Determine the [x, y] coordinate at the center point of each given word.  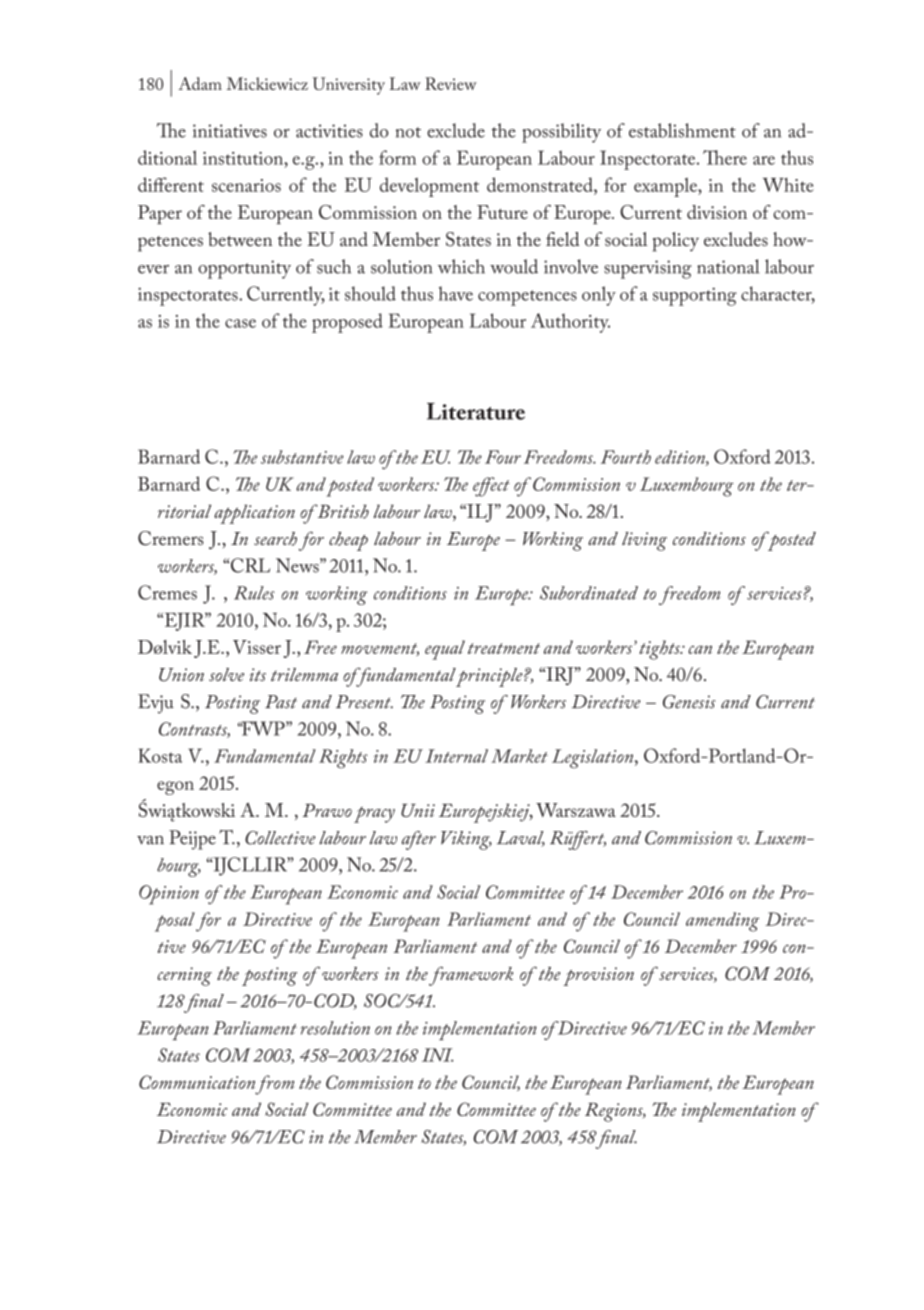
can [700, 649]
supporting [695, 296]
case [240, 323]
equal [445, 650]
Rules [254, 593]
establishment [682, 130]
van [150, 840]
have [456, 293]
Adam [200, 83]
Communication [197, 1082]
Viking [466, 840]
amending [722, 922]
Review [451, 83]
